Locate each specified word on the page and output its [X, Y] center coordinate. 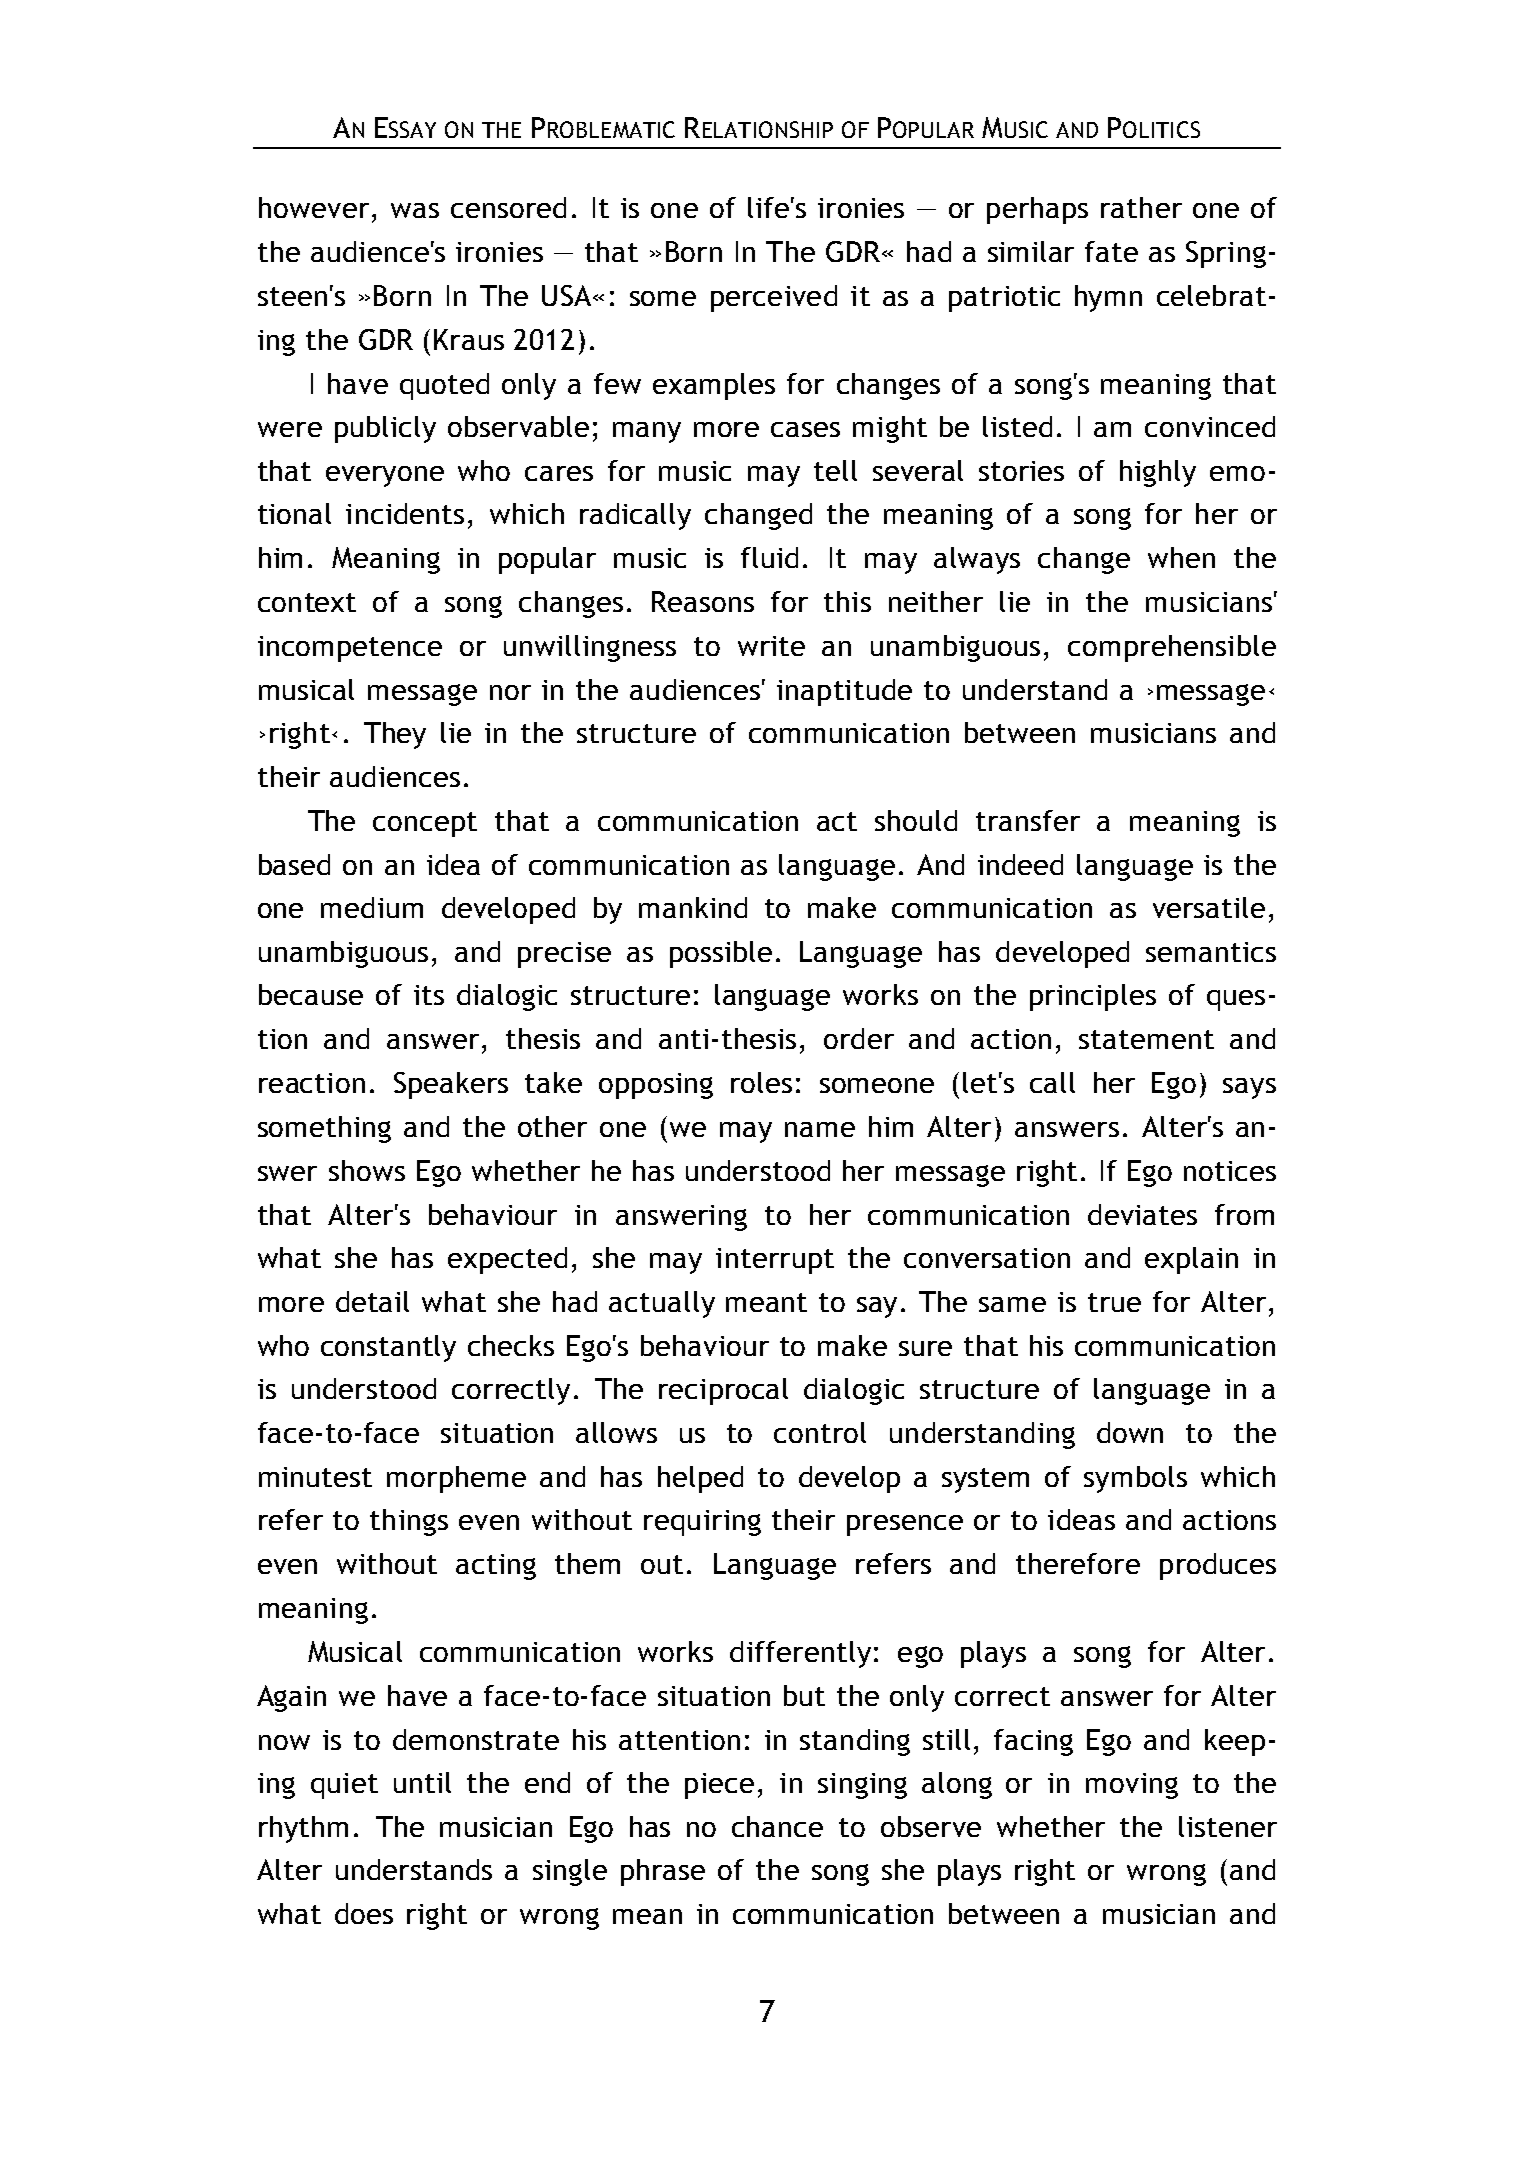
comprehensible [1172, 648]
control [820, 1432]
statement [1146, 1039]
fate [1111, 251]
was [415, 210]
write [771, 646]
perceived [774, 298]
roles [761, 1082]
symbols [1135, 1479]
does [364, 1913]
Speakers [451, 1085]
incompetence [350, 649]
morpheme [456, 1479]
